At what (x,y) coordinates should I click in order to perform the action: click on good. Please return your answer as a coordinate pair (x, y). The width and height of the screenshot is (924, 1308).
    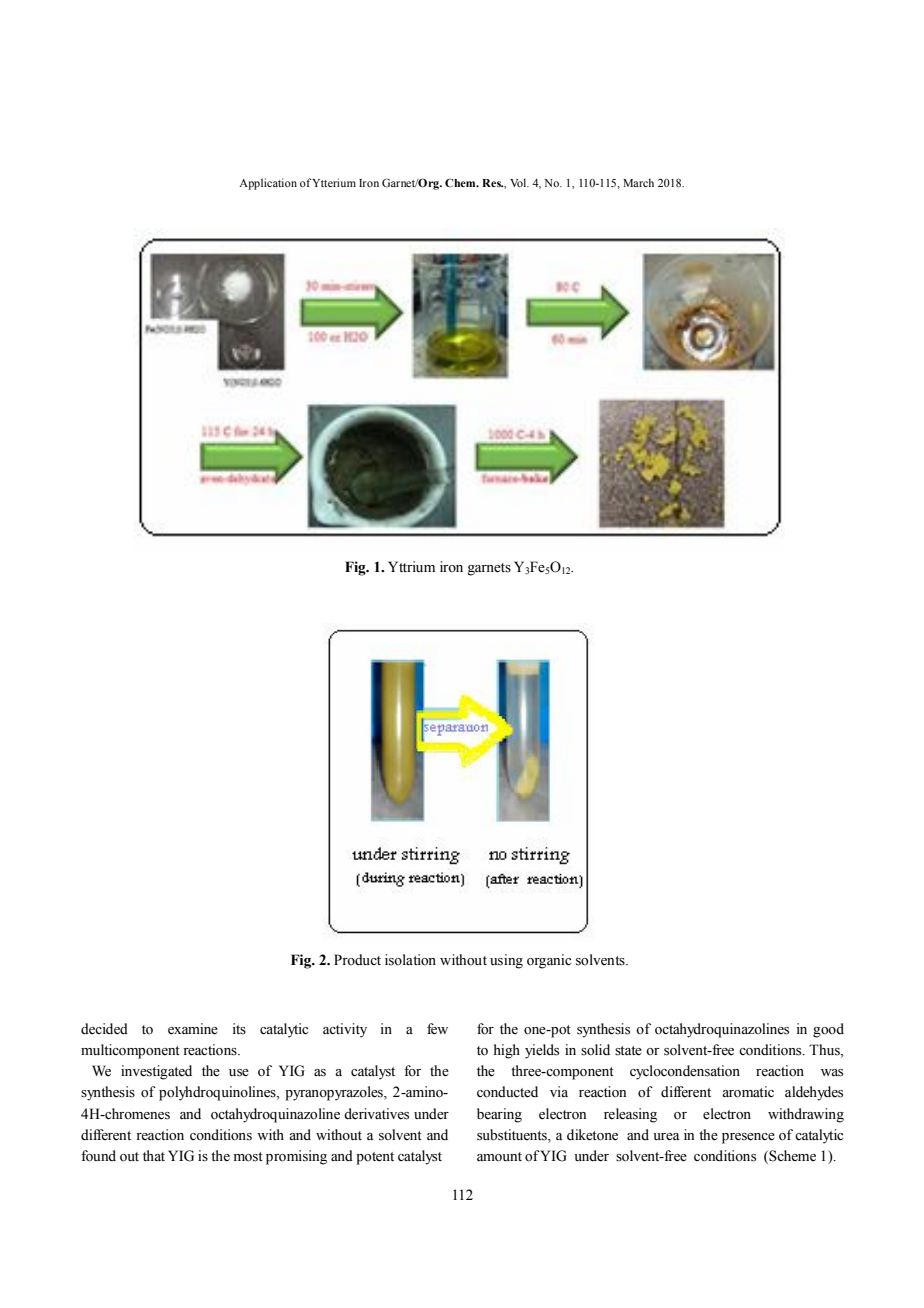
    Looking at the image, I should click on (828, 1030).
